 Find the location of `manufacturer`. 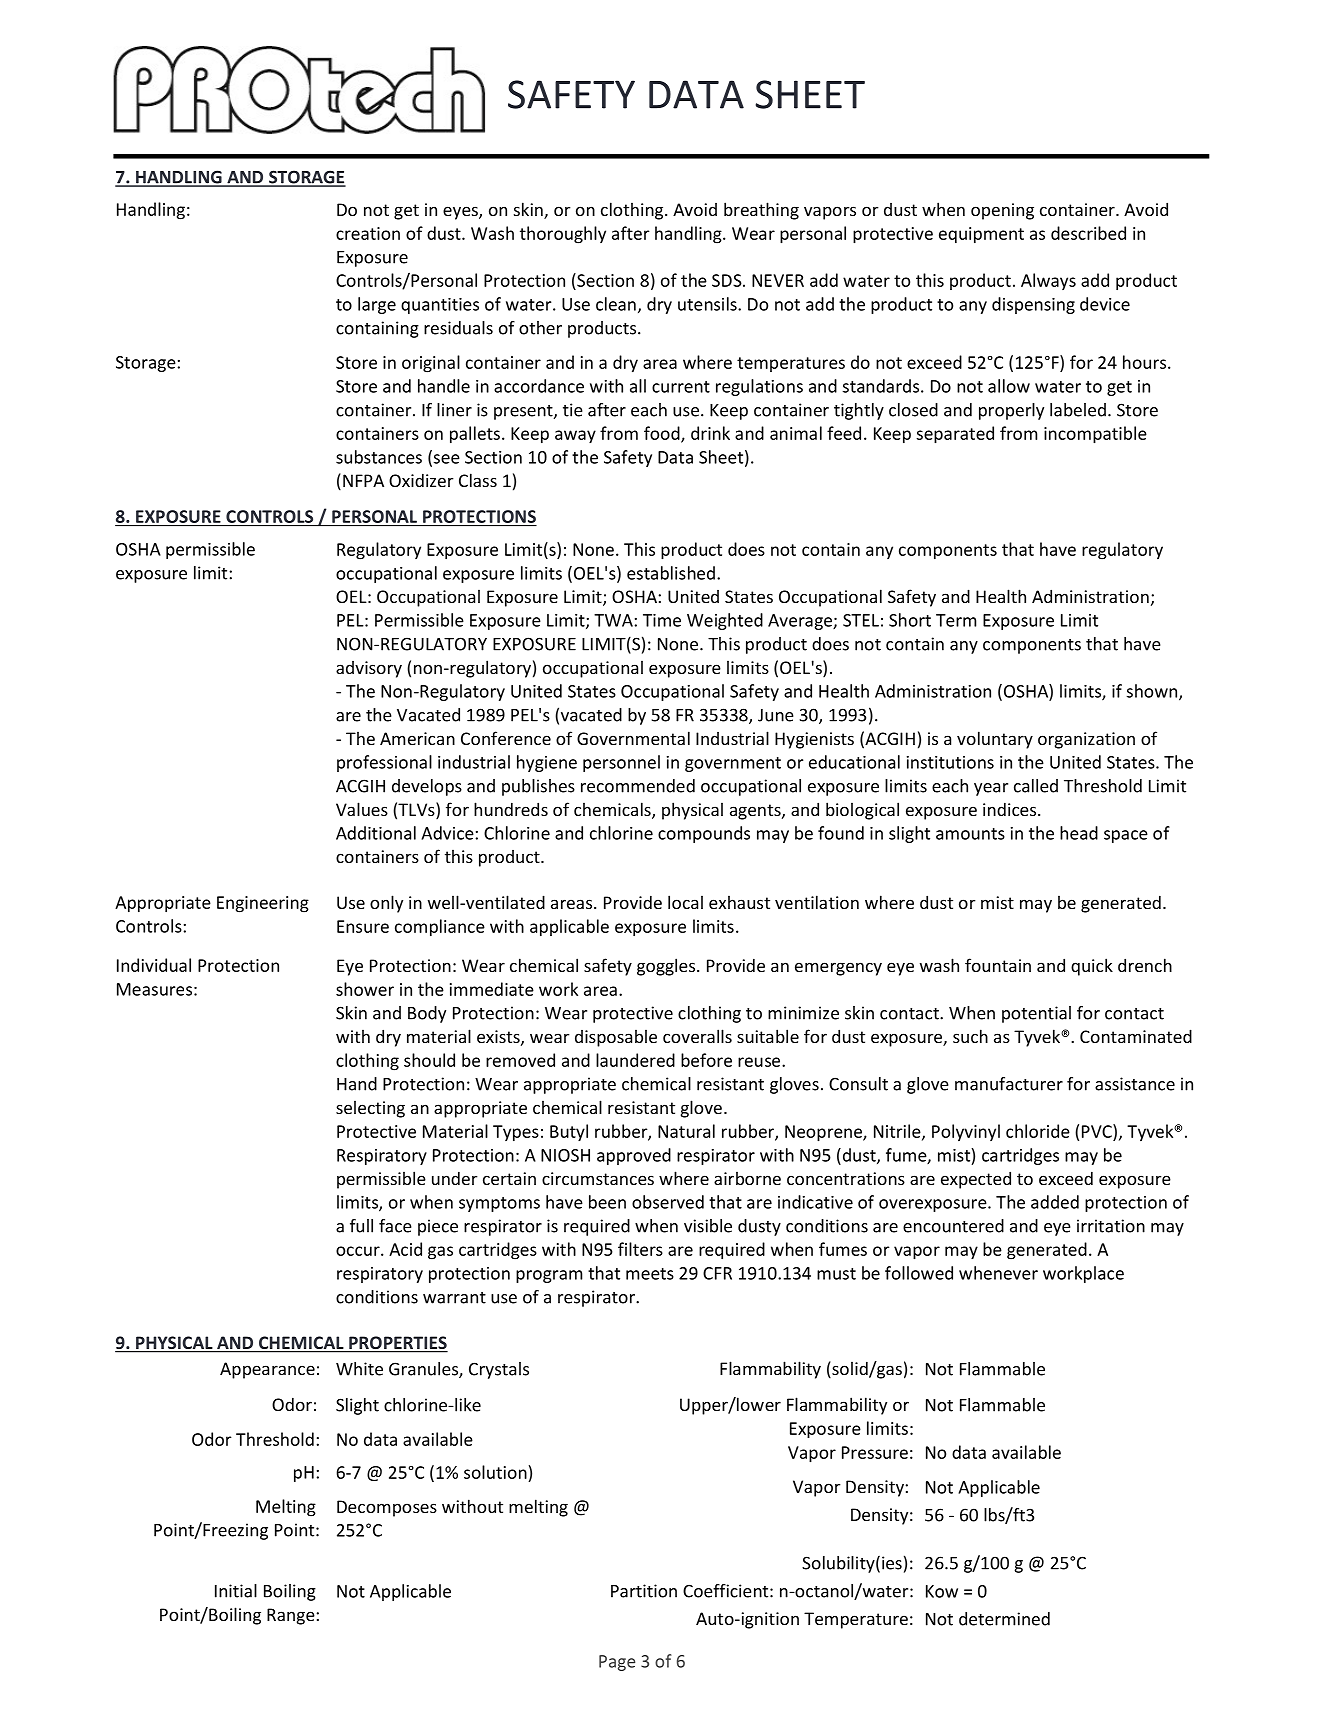

manufacturer is located at coordinates (1009, 1084).
